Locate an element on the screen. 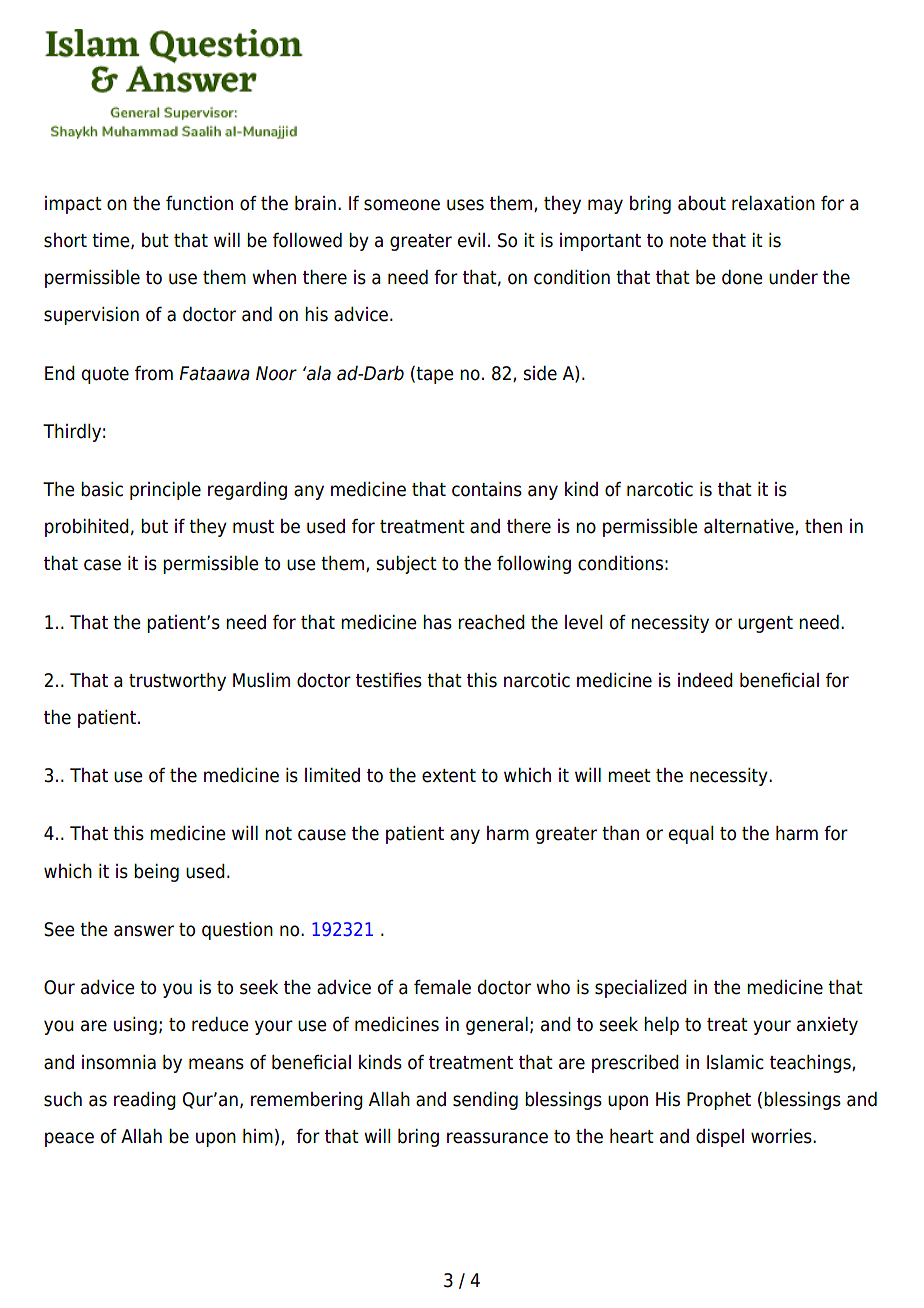 The width and height of the screenshot is (924, 1308). cause is located at coordinates (322, 835).
